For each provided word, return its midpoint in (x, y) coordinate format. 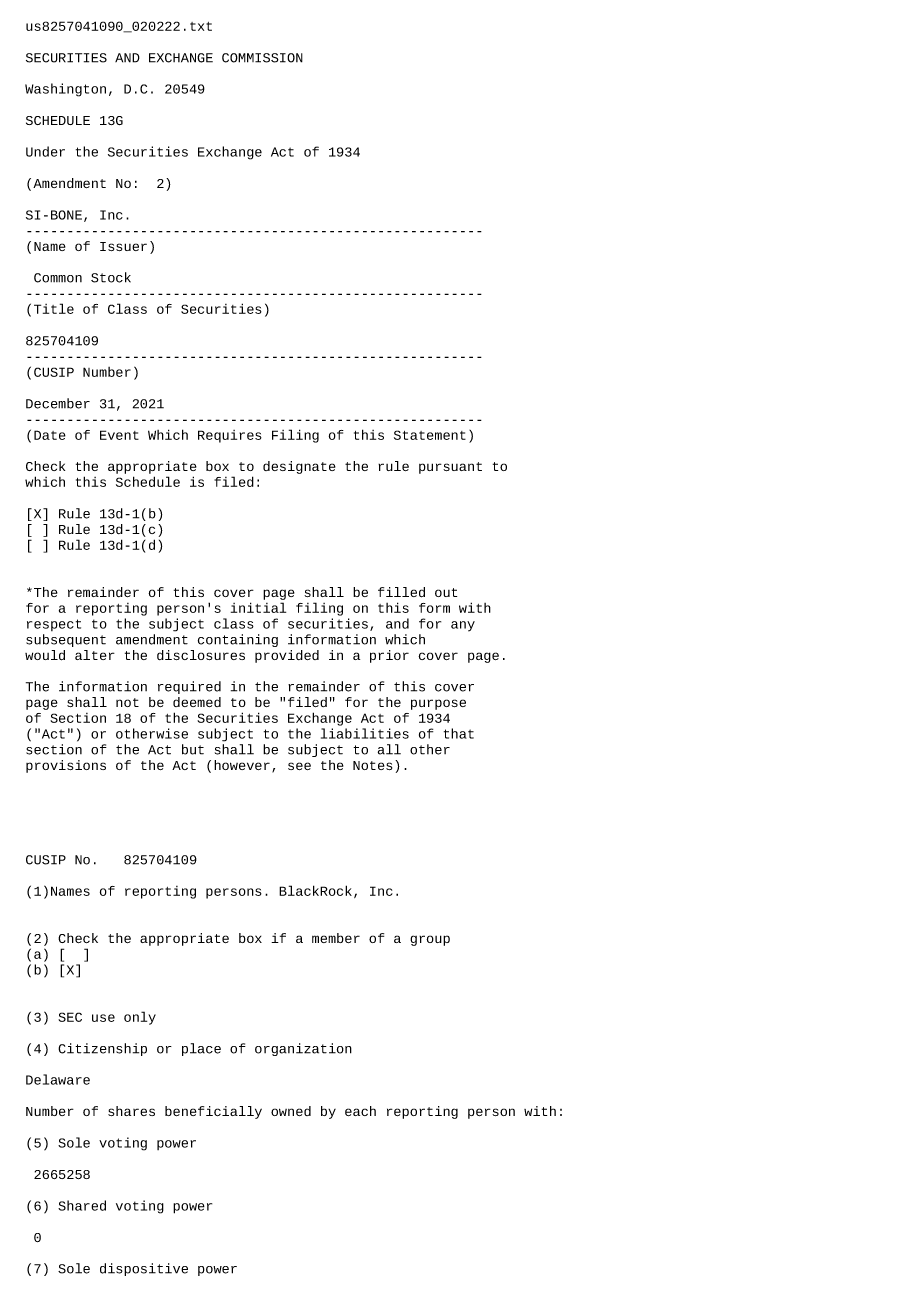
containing (238, 640)
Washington (65, 90)
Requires (230, 436)
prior (389, 656)
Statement (430, 435)
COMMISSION (262, 58)
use (103, 1018)
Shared (82, 1205)
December (58, 403)
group (430, 940)
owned (291, 1111)
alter (95, 655)
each (360, 1111)
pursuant (450, 468)
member (336, 938)
